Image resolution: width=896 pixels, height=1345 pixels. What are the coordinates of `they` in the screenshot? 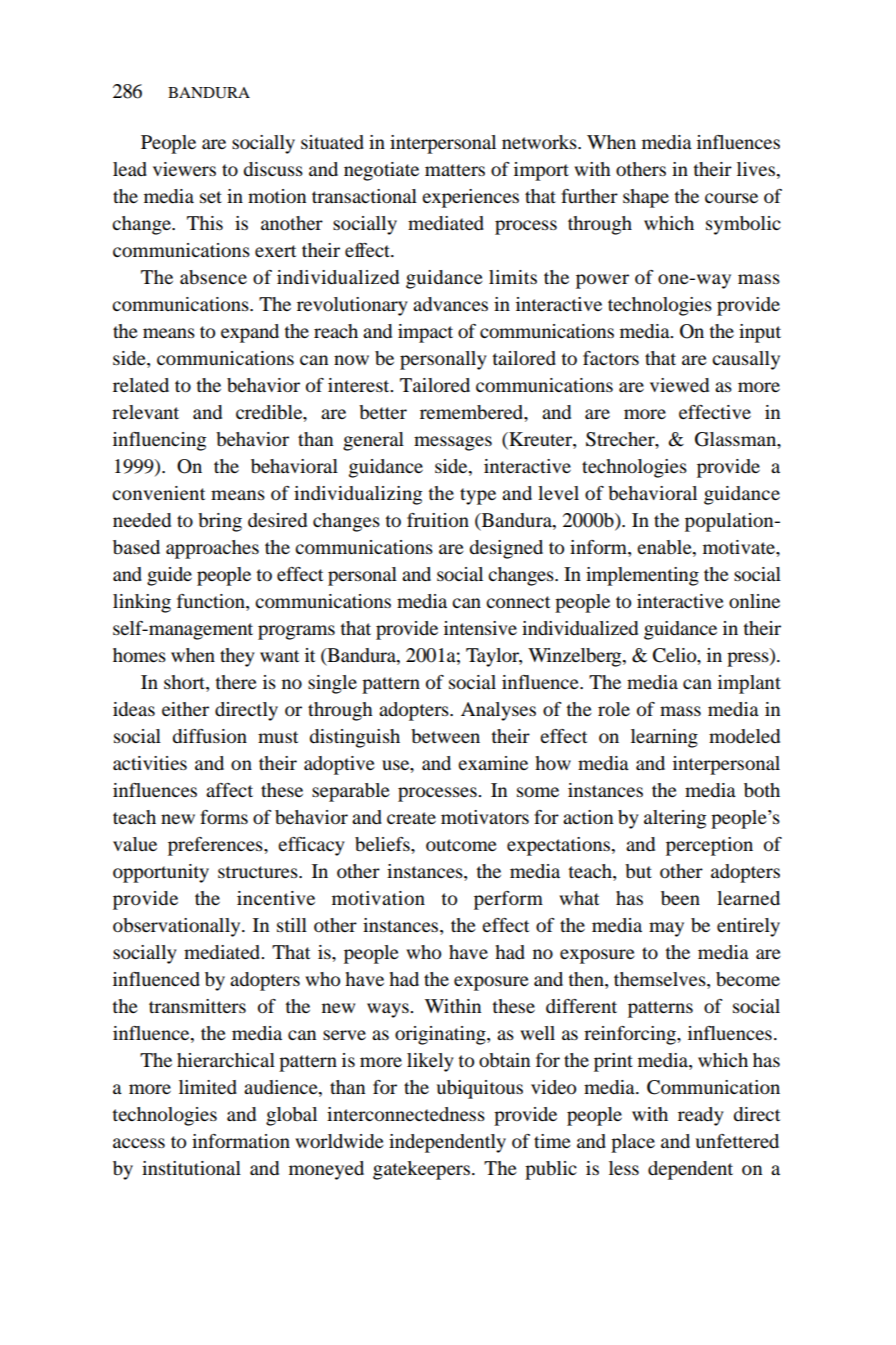 It's located at (237, 657).
